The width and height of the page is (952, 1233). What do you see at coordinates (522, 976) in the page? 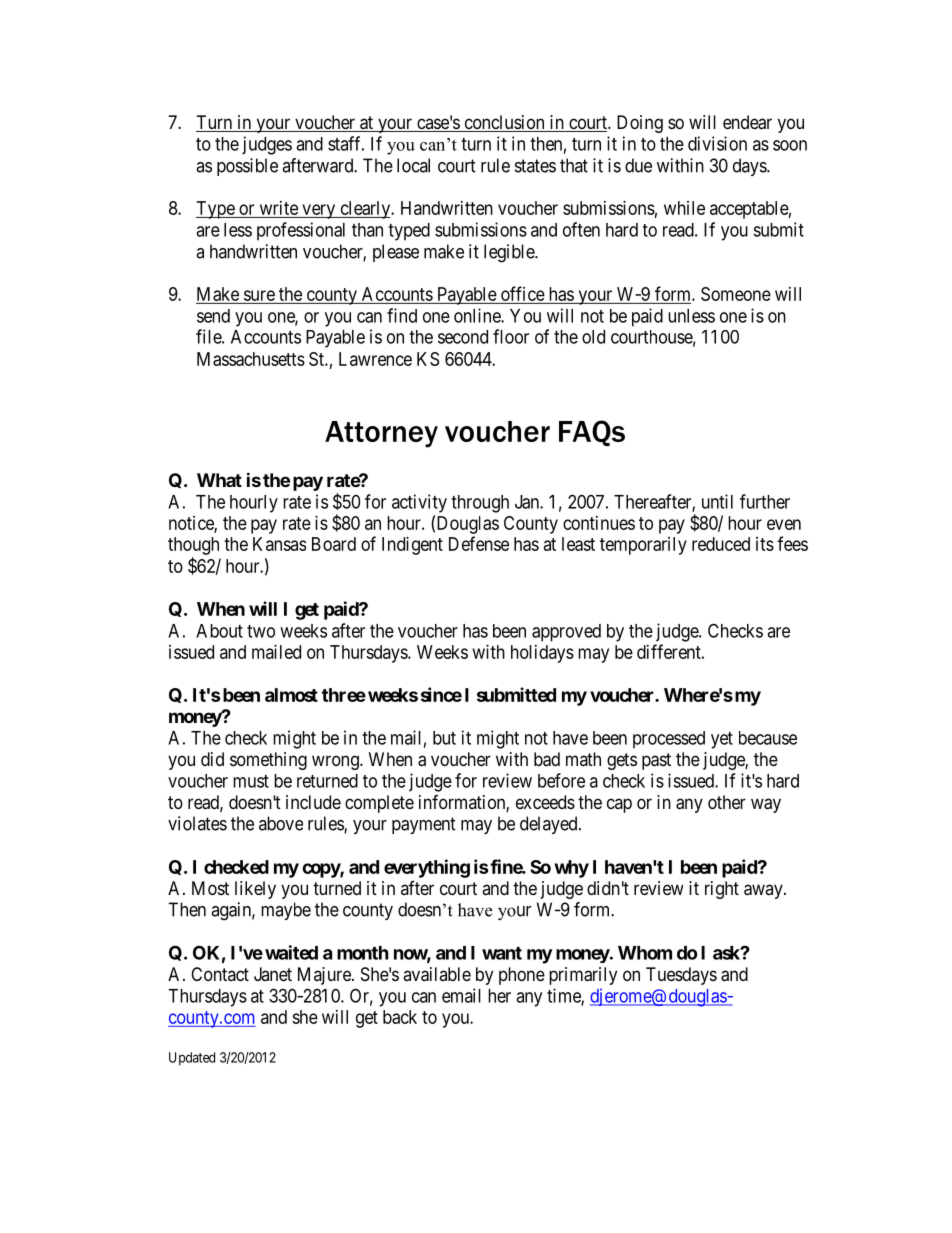
I see `phone` at bounding box center [522, 976].
